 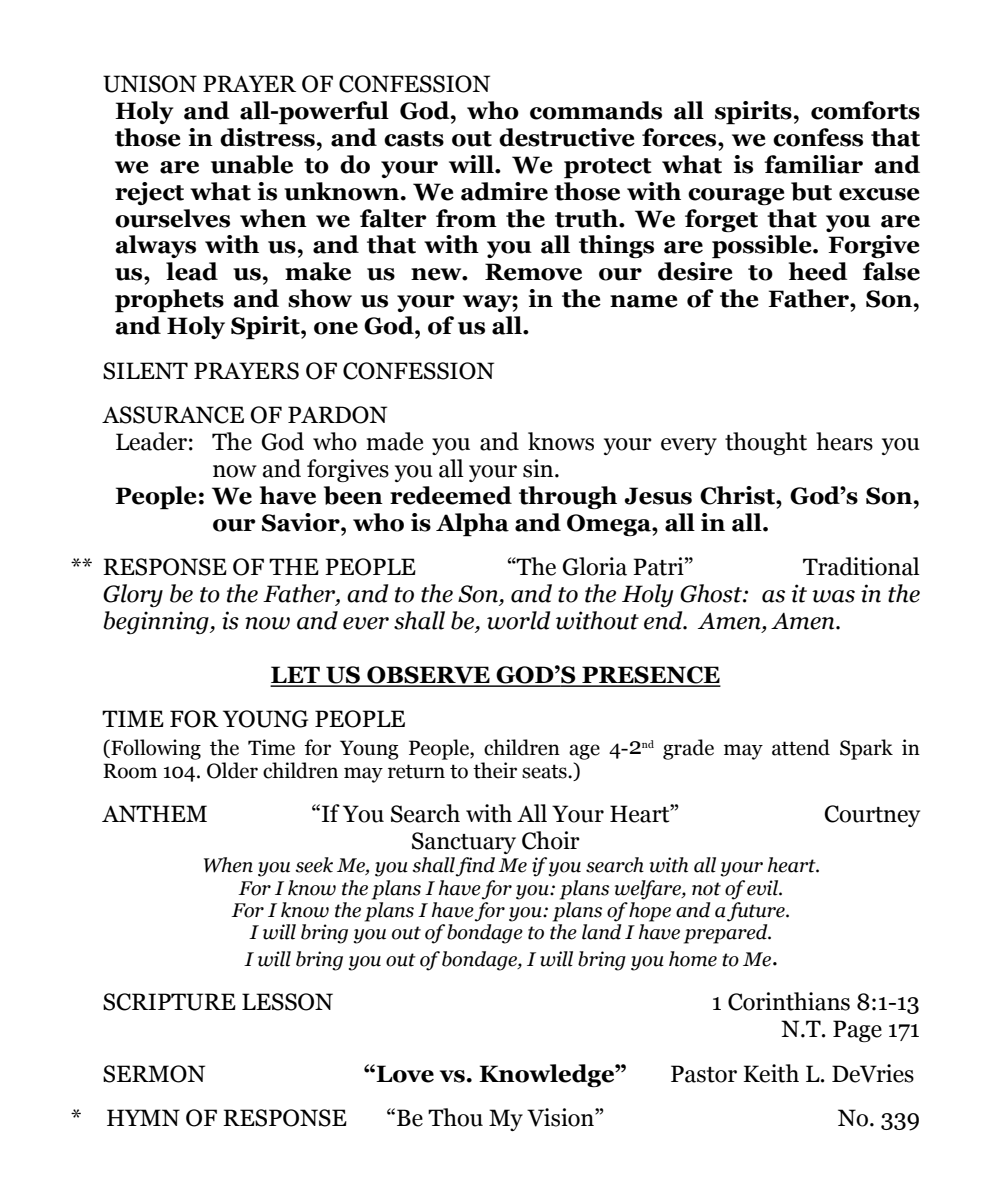 I want to click on Following, so click(x=155, y=749).
